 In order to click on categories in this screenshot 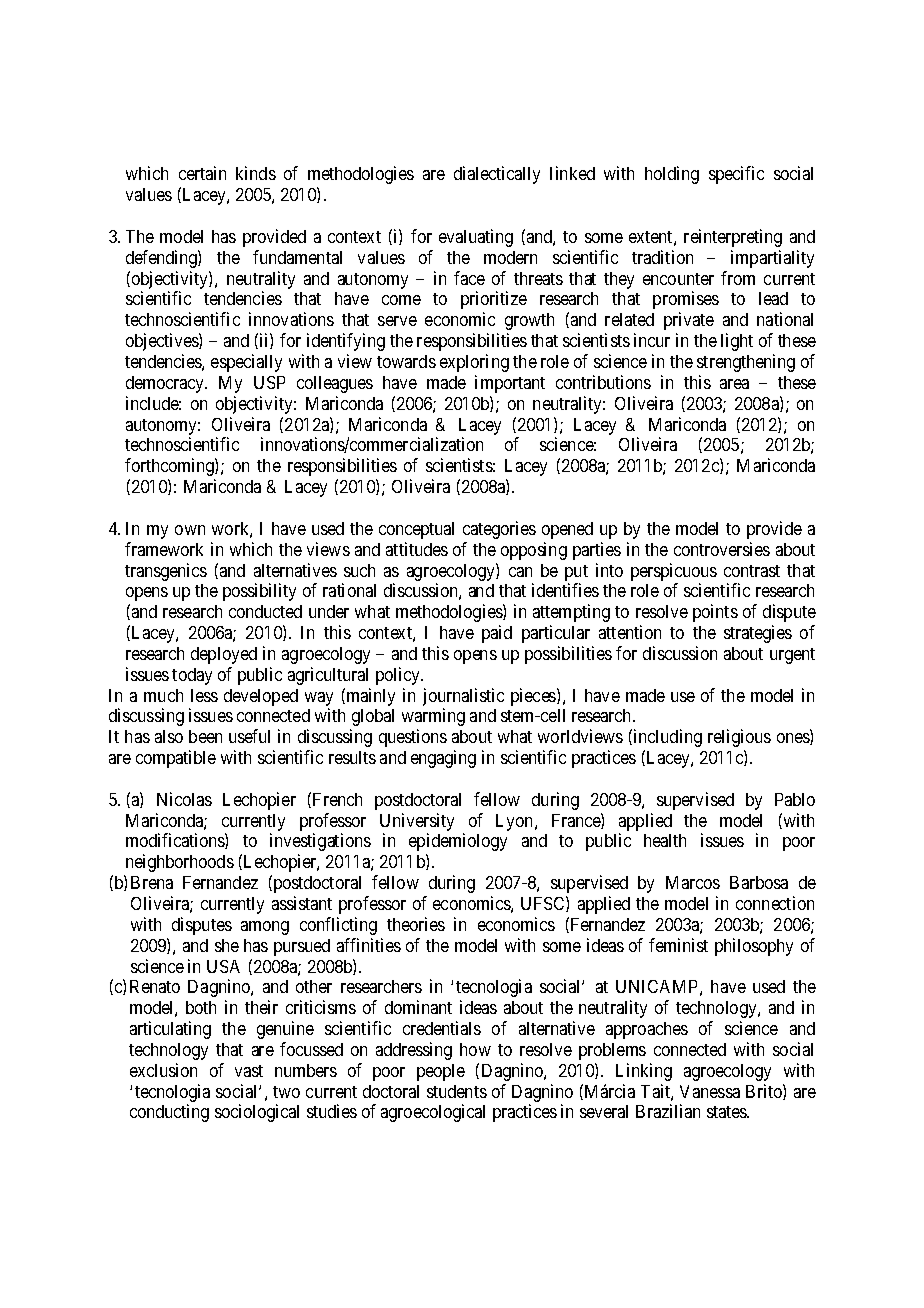, I will do `click(499, 530)`.
